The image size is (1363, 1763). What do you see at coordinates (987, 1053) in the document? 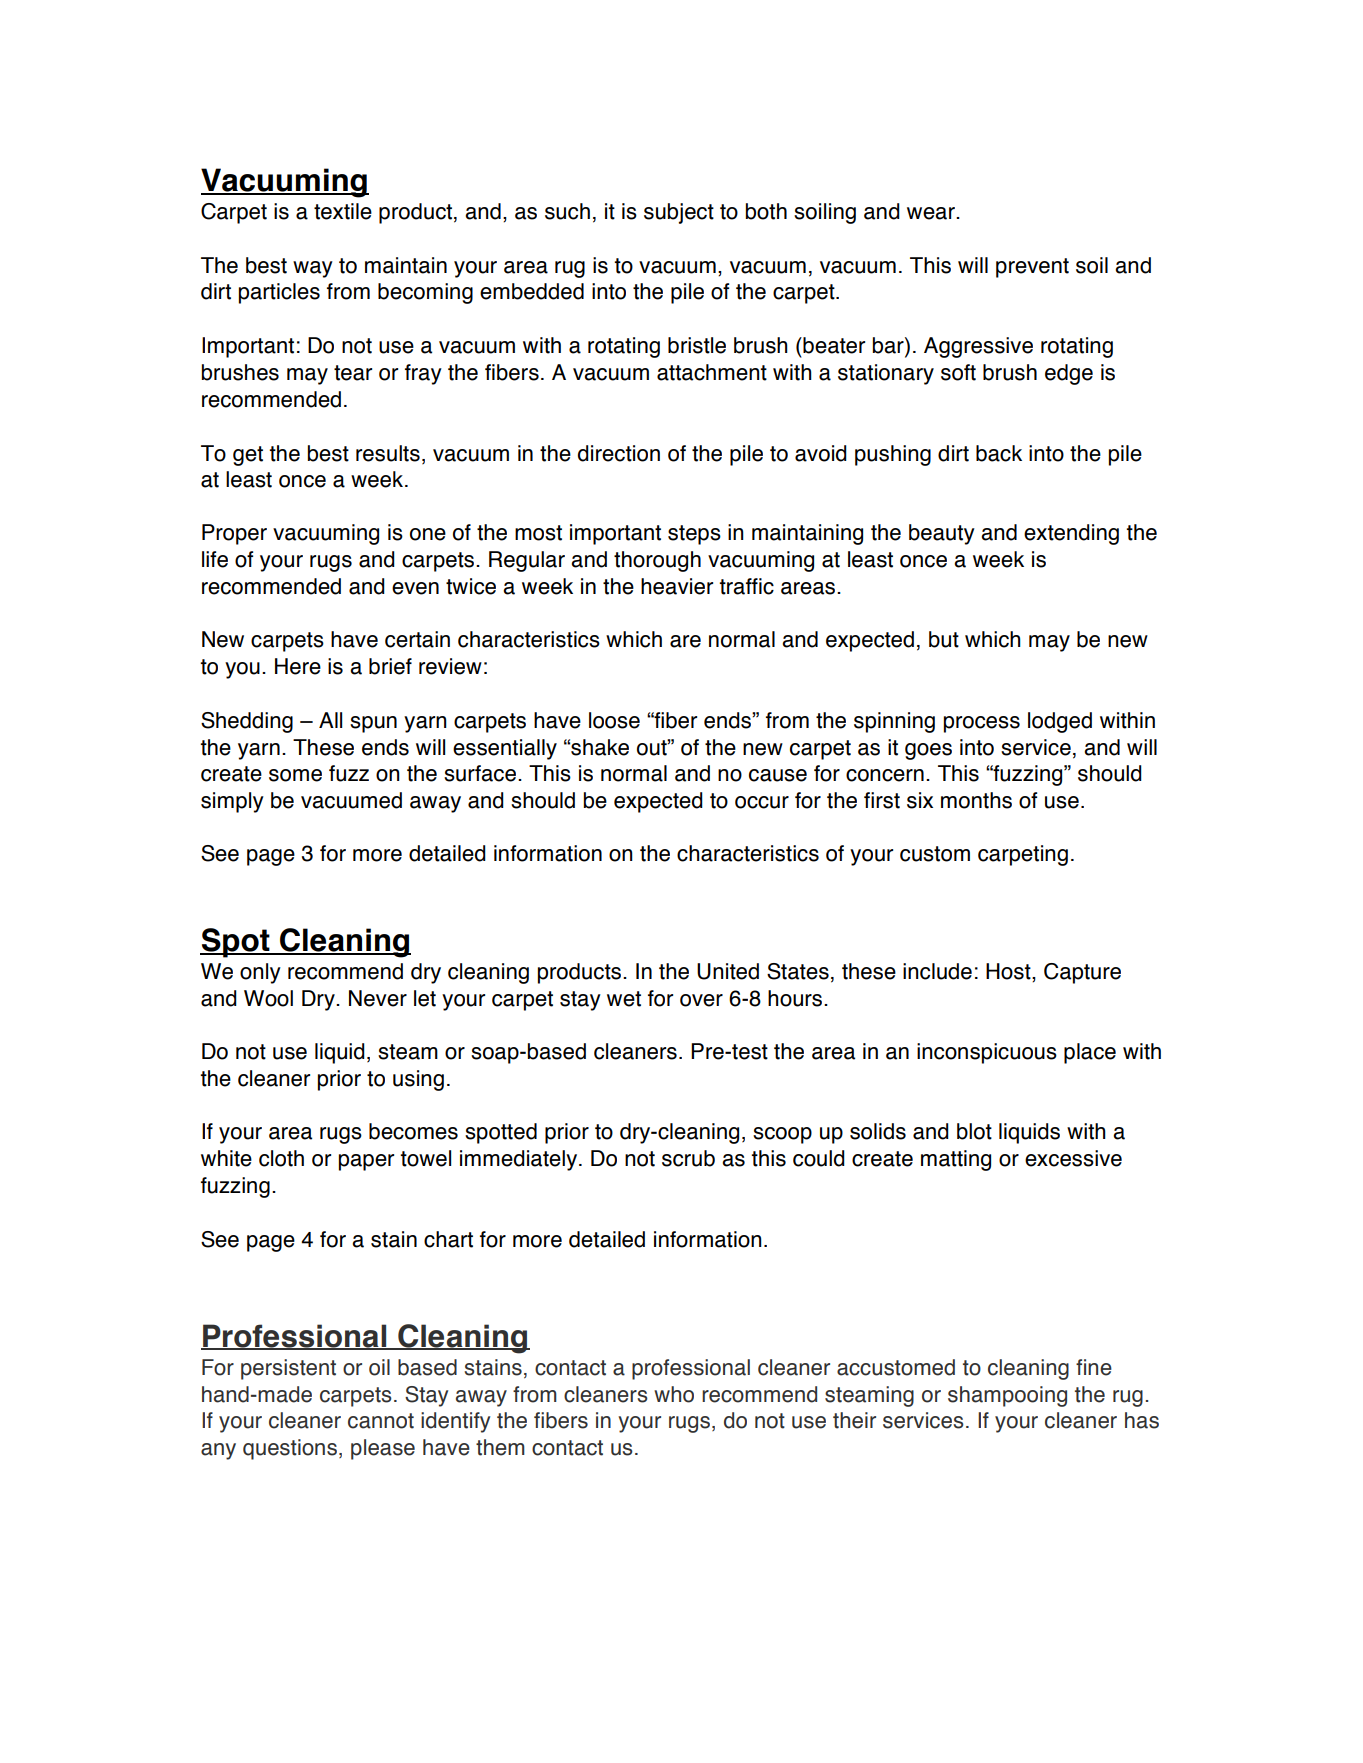
I see `inconspicuous` at bounding box center [987, 1053].
